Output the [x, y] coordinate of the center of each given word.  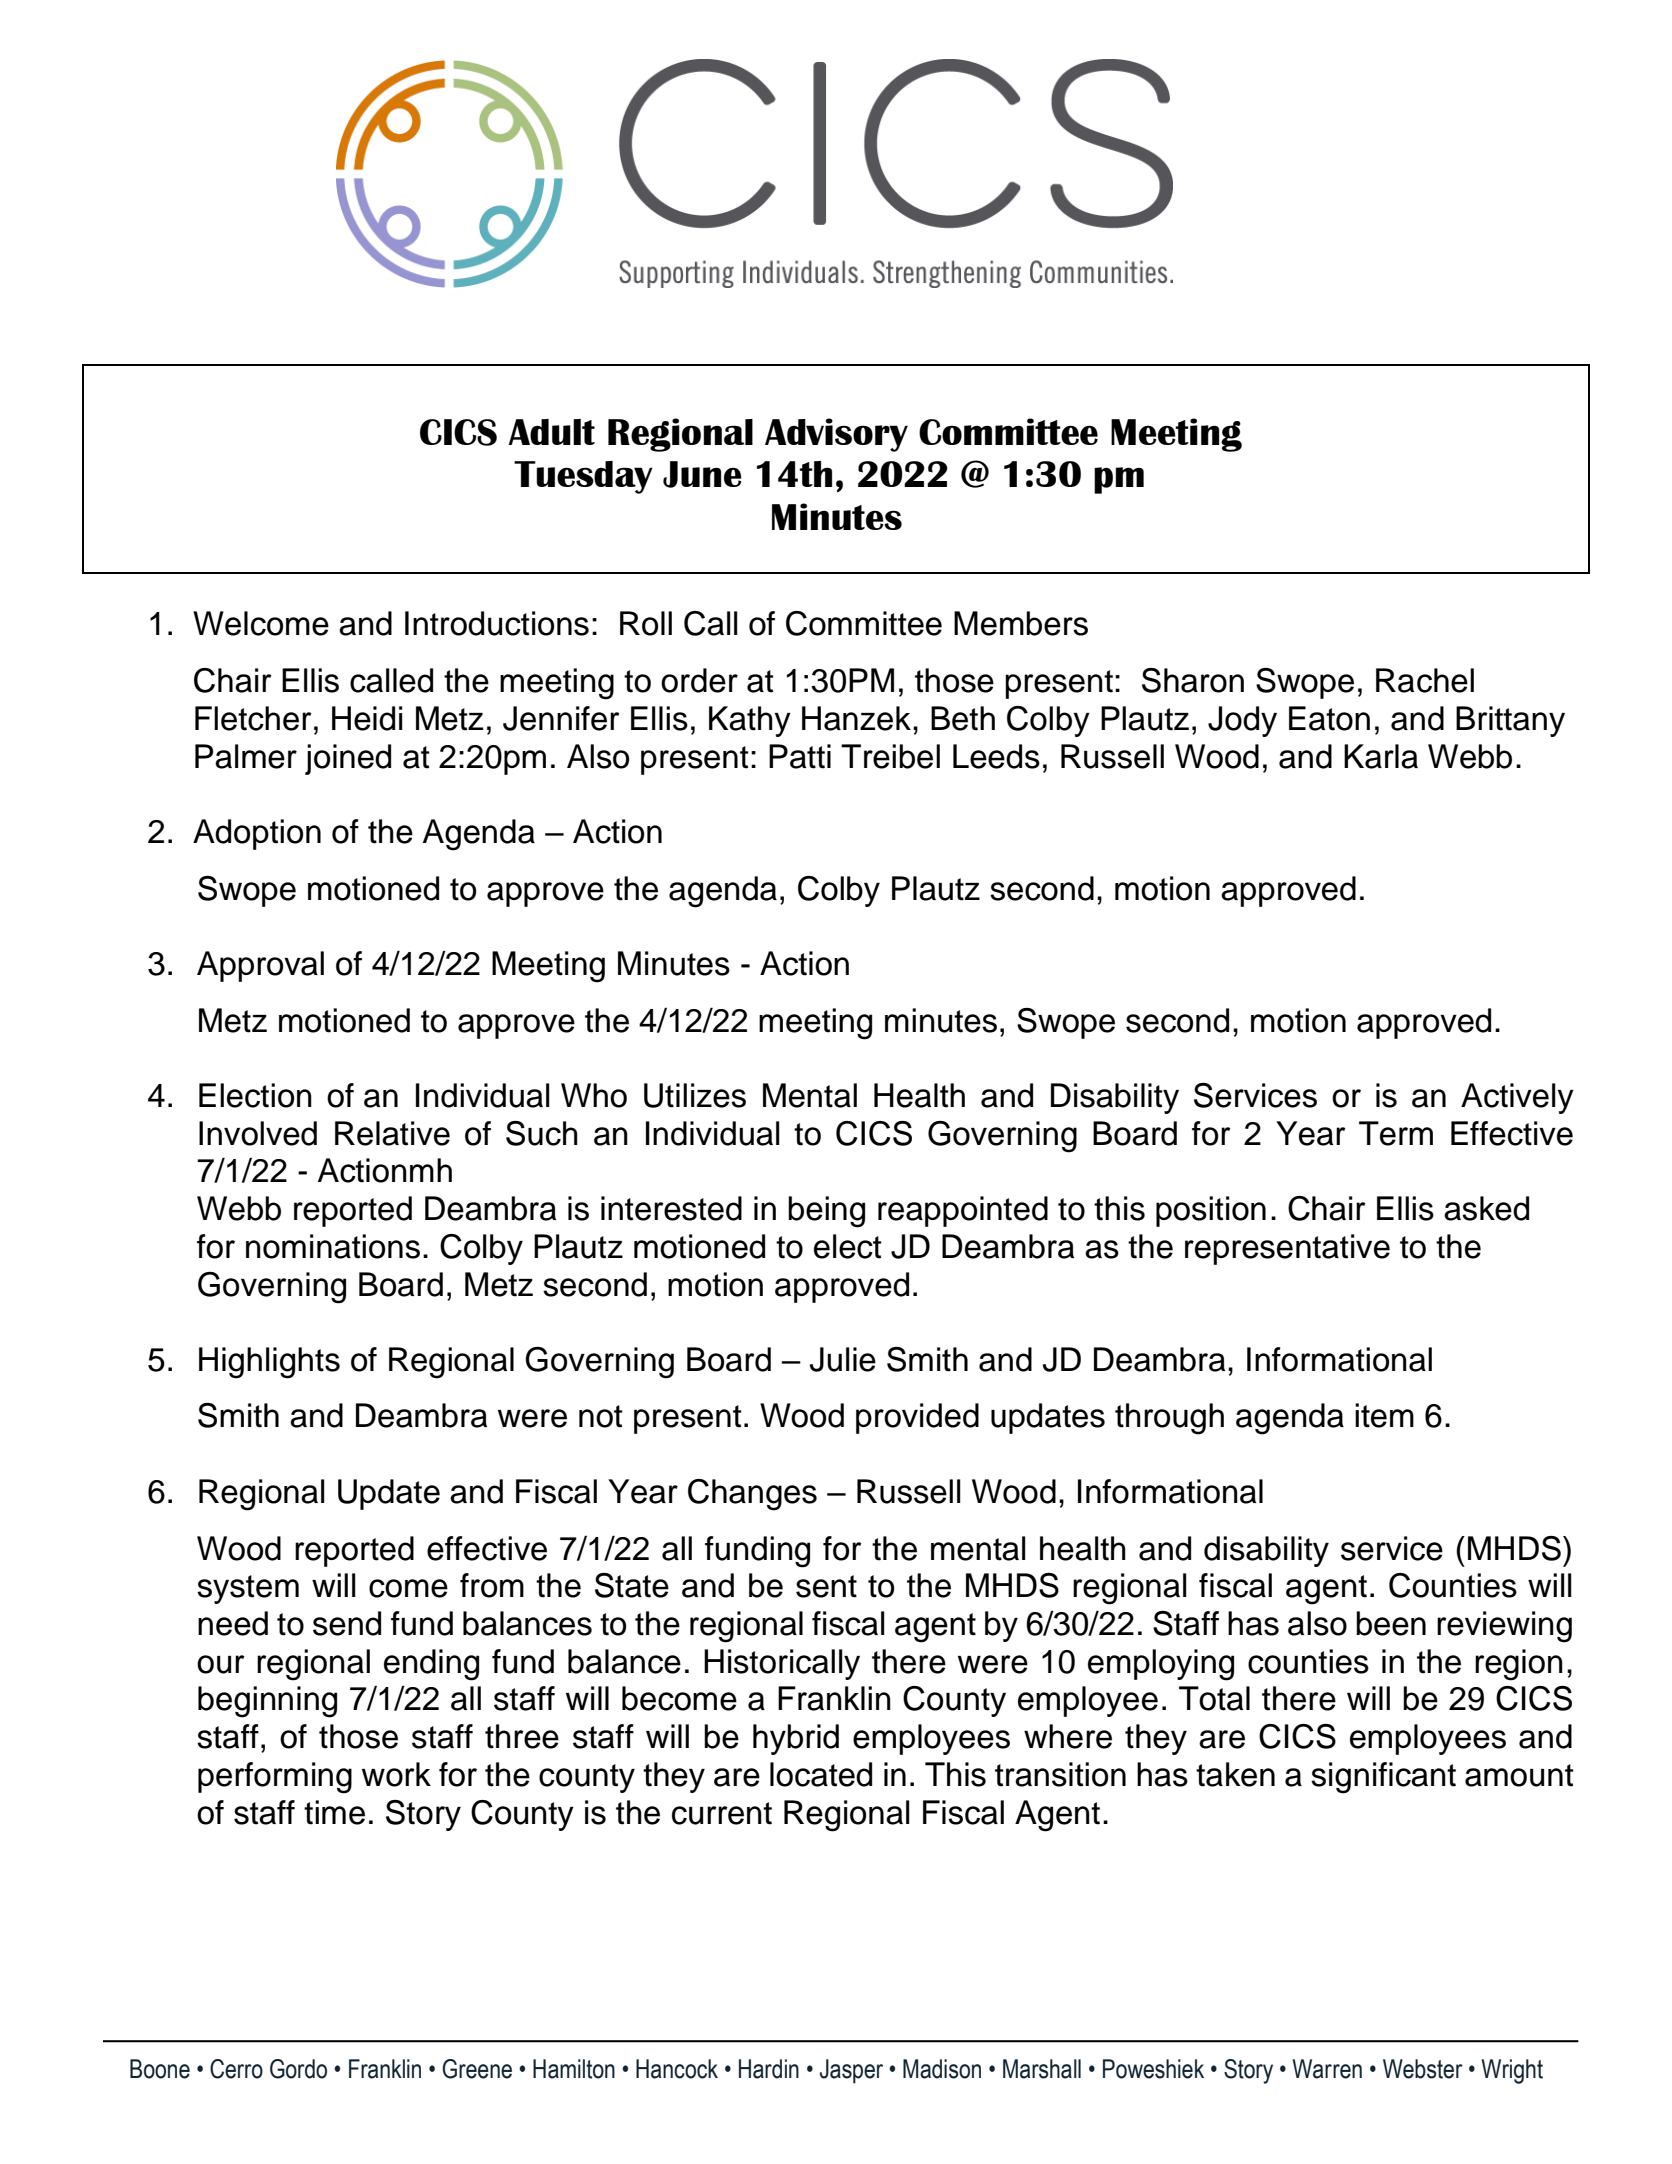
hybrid [796, 1739]
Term [1396, 1133]
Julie [843, 1359]
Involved [258, 1133]
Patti [800, 756]
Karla [1381, 756]
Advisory [836, 435]
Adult [551, 432]
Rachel [1425, 680]
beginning [267, 1702]
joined [348, 759]
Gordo [298, 2069]
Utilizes [695, 1095]
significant [1383, 1778]
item [1384, 1415]
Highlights [269, 1363]
